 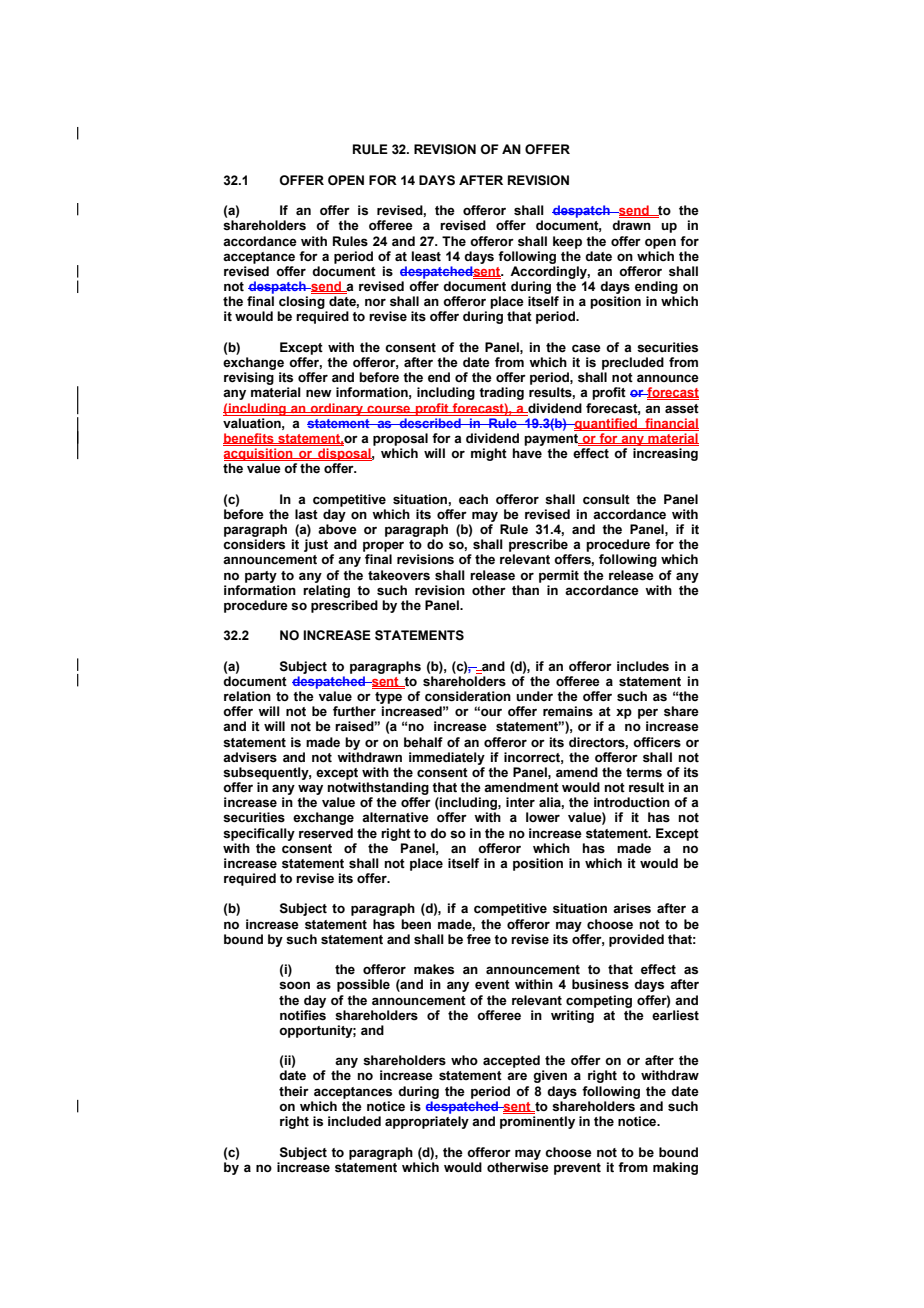 I want to click on least, so click(x=426, y=256).
